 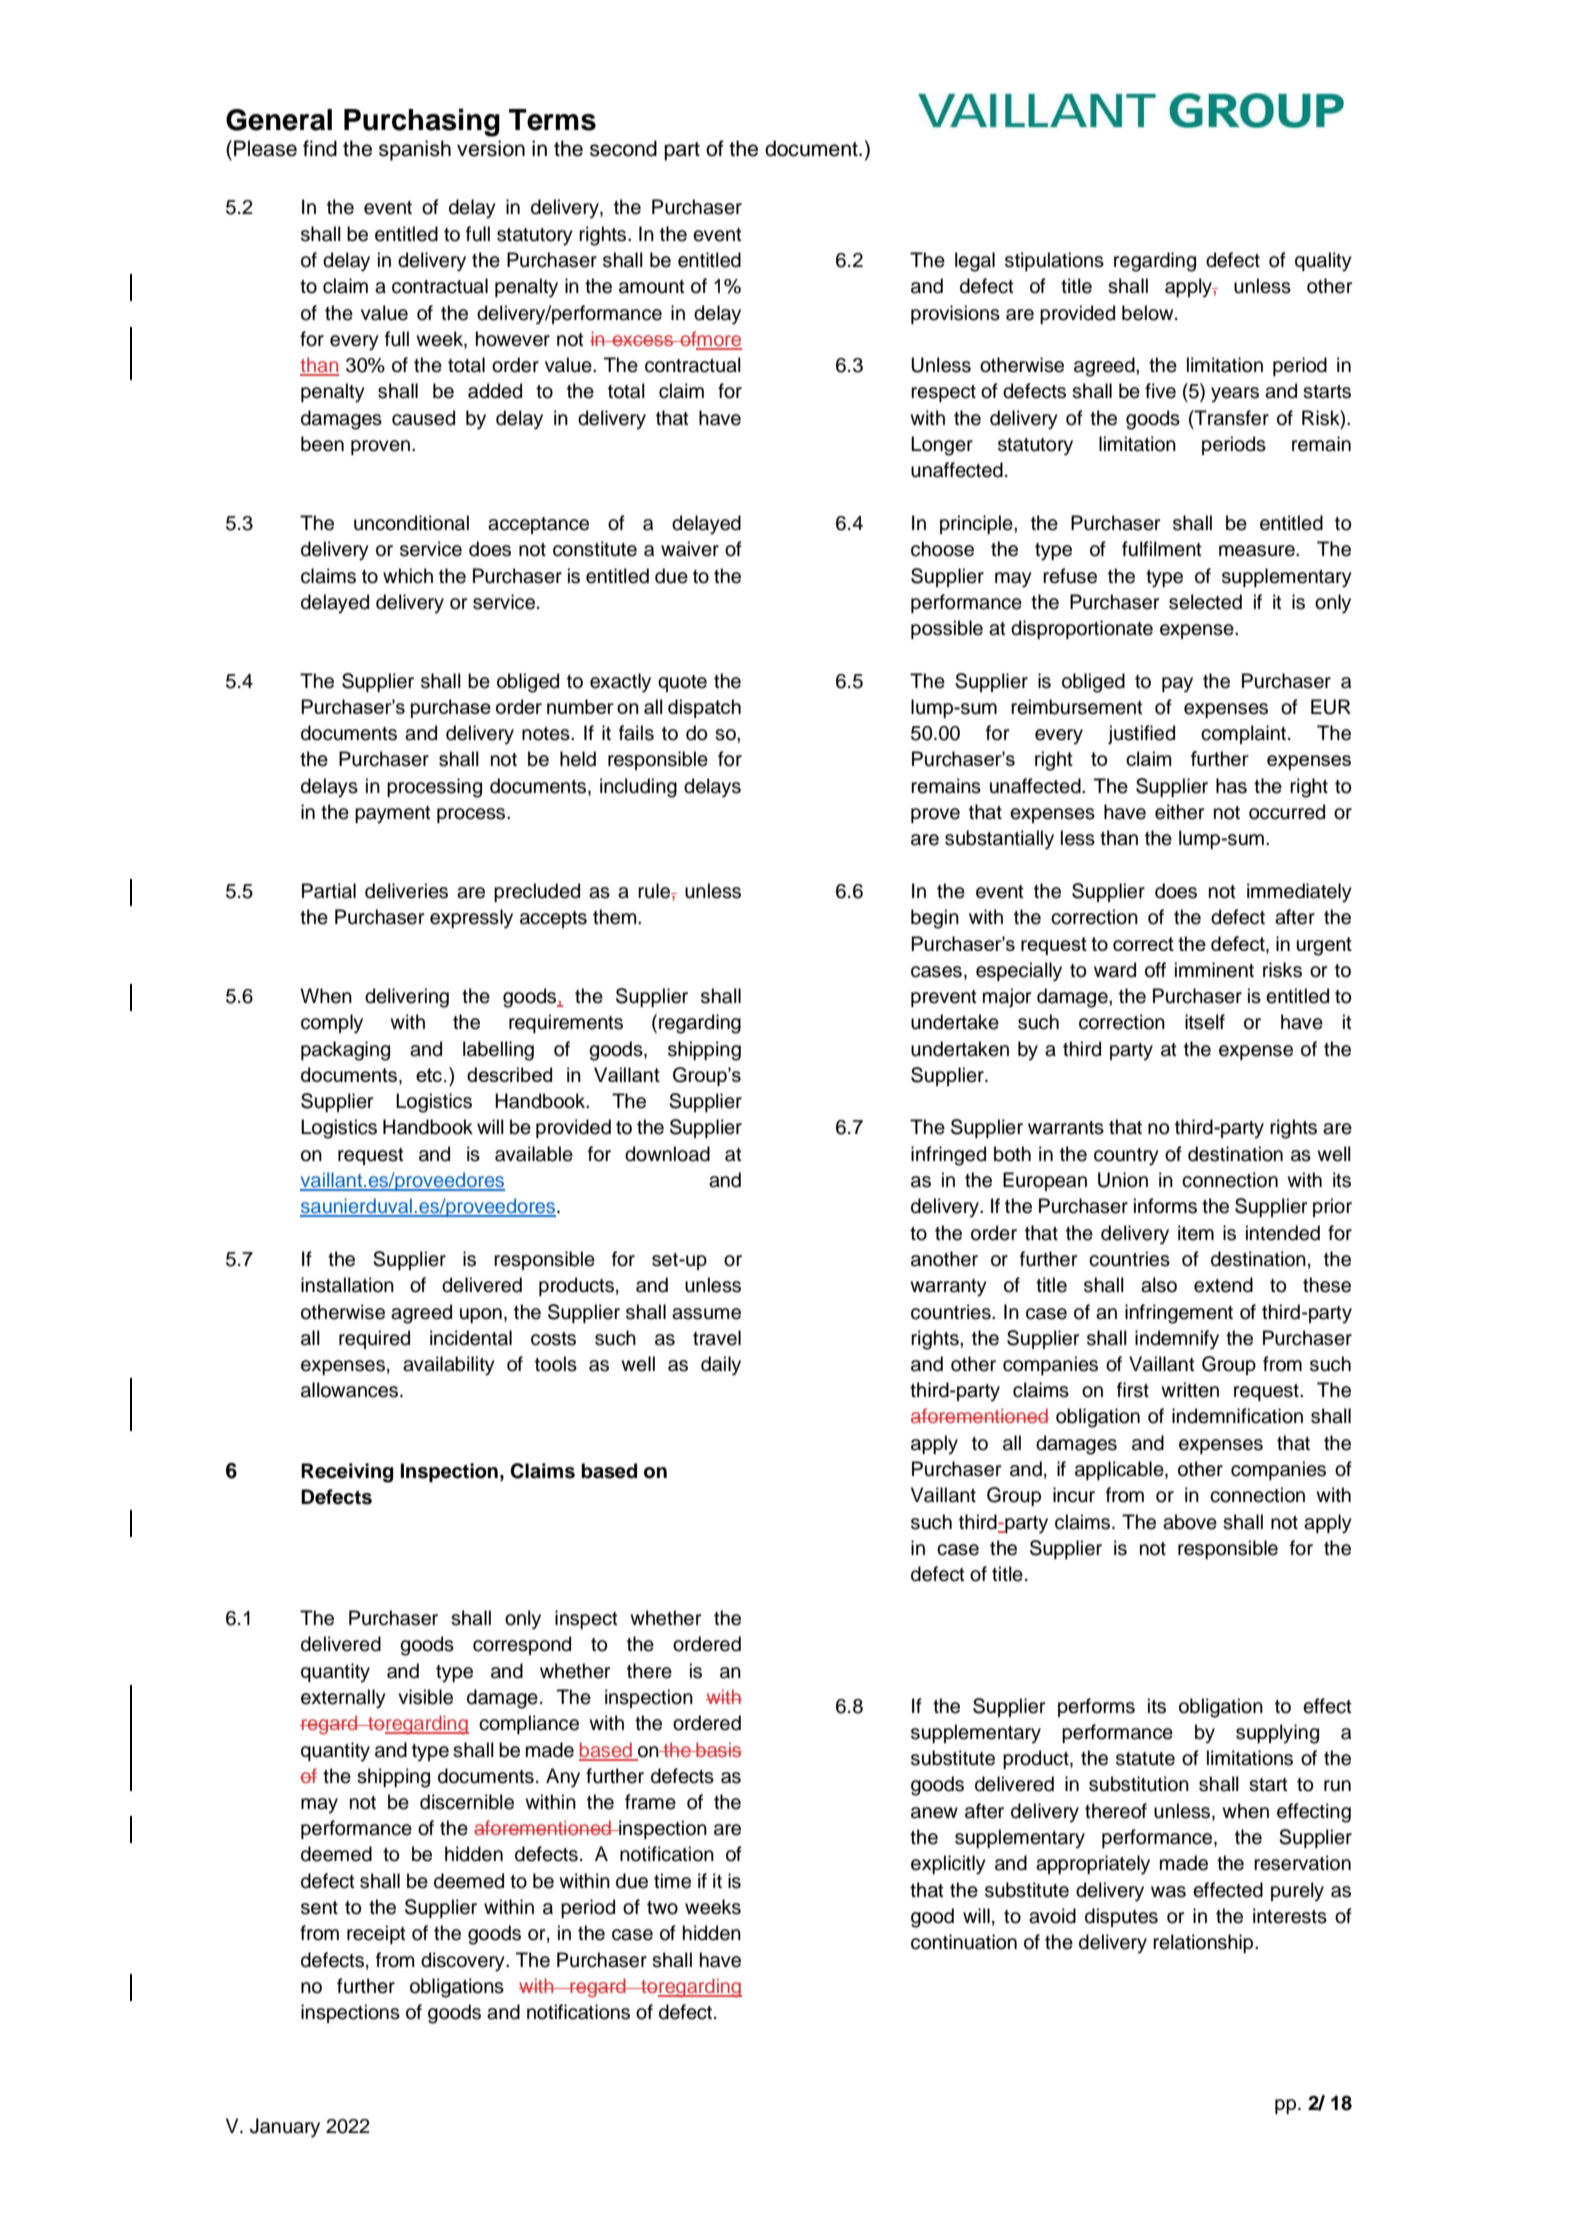 I want to click on either, so click(x=1179, y=812).
